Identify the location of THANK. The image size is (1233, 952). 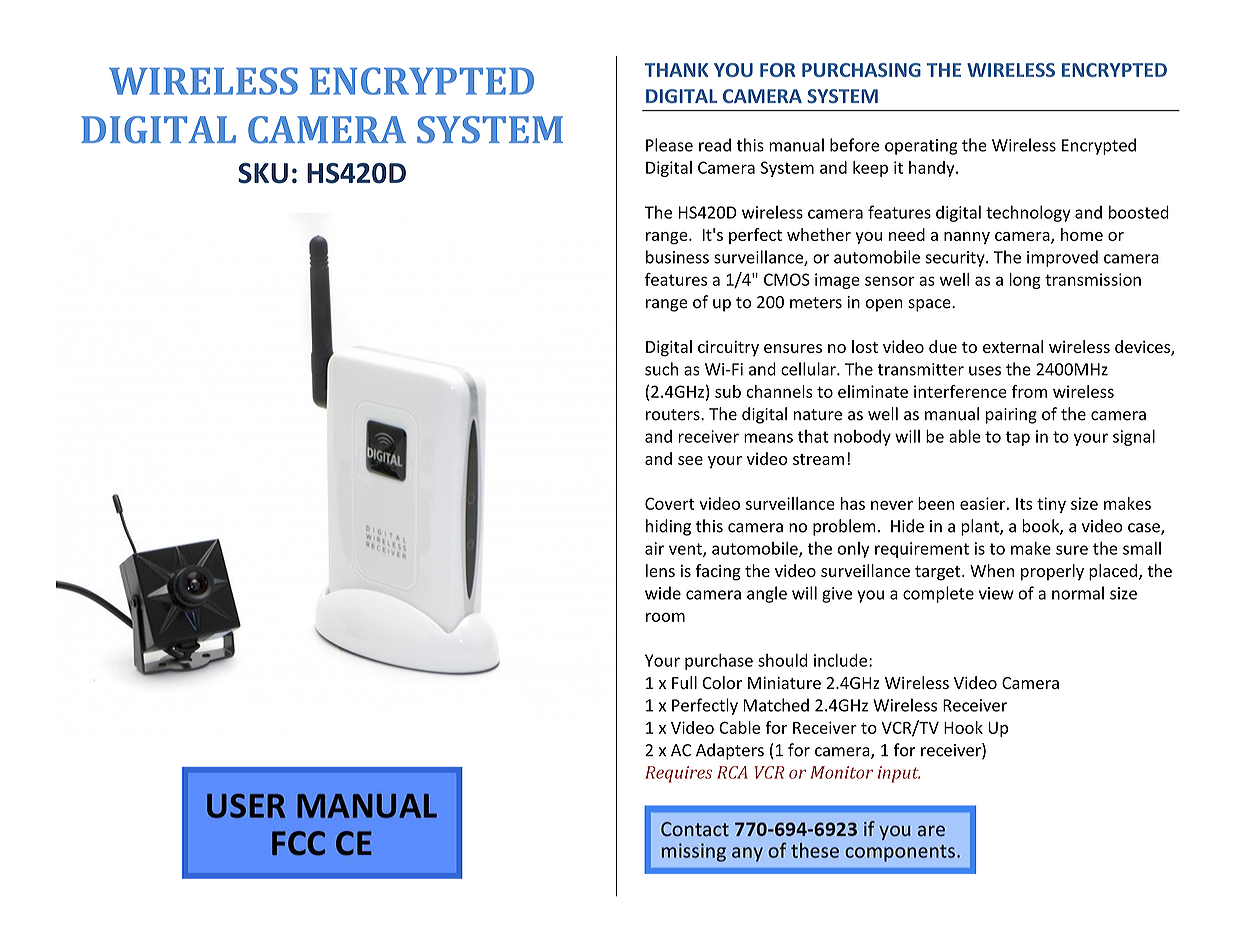
(677, 70).
